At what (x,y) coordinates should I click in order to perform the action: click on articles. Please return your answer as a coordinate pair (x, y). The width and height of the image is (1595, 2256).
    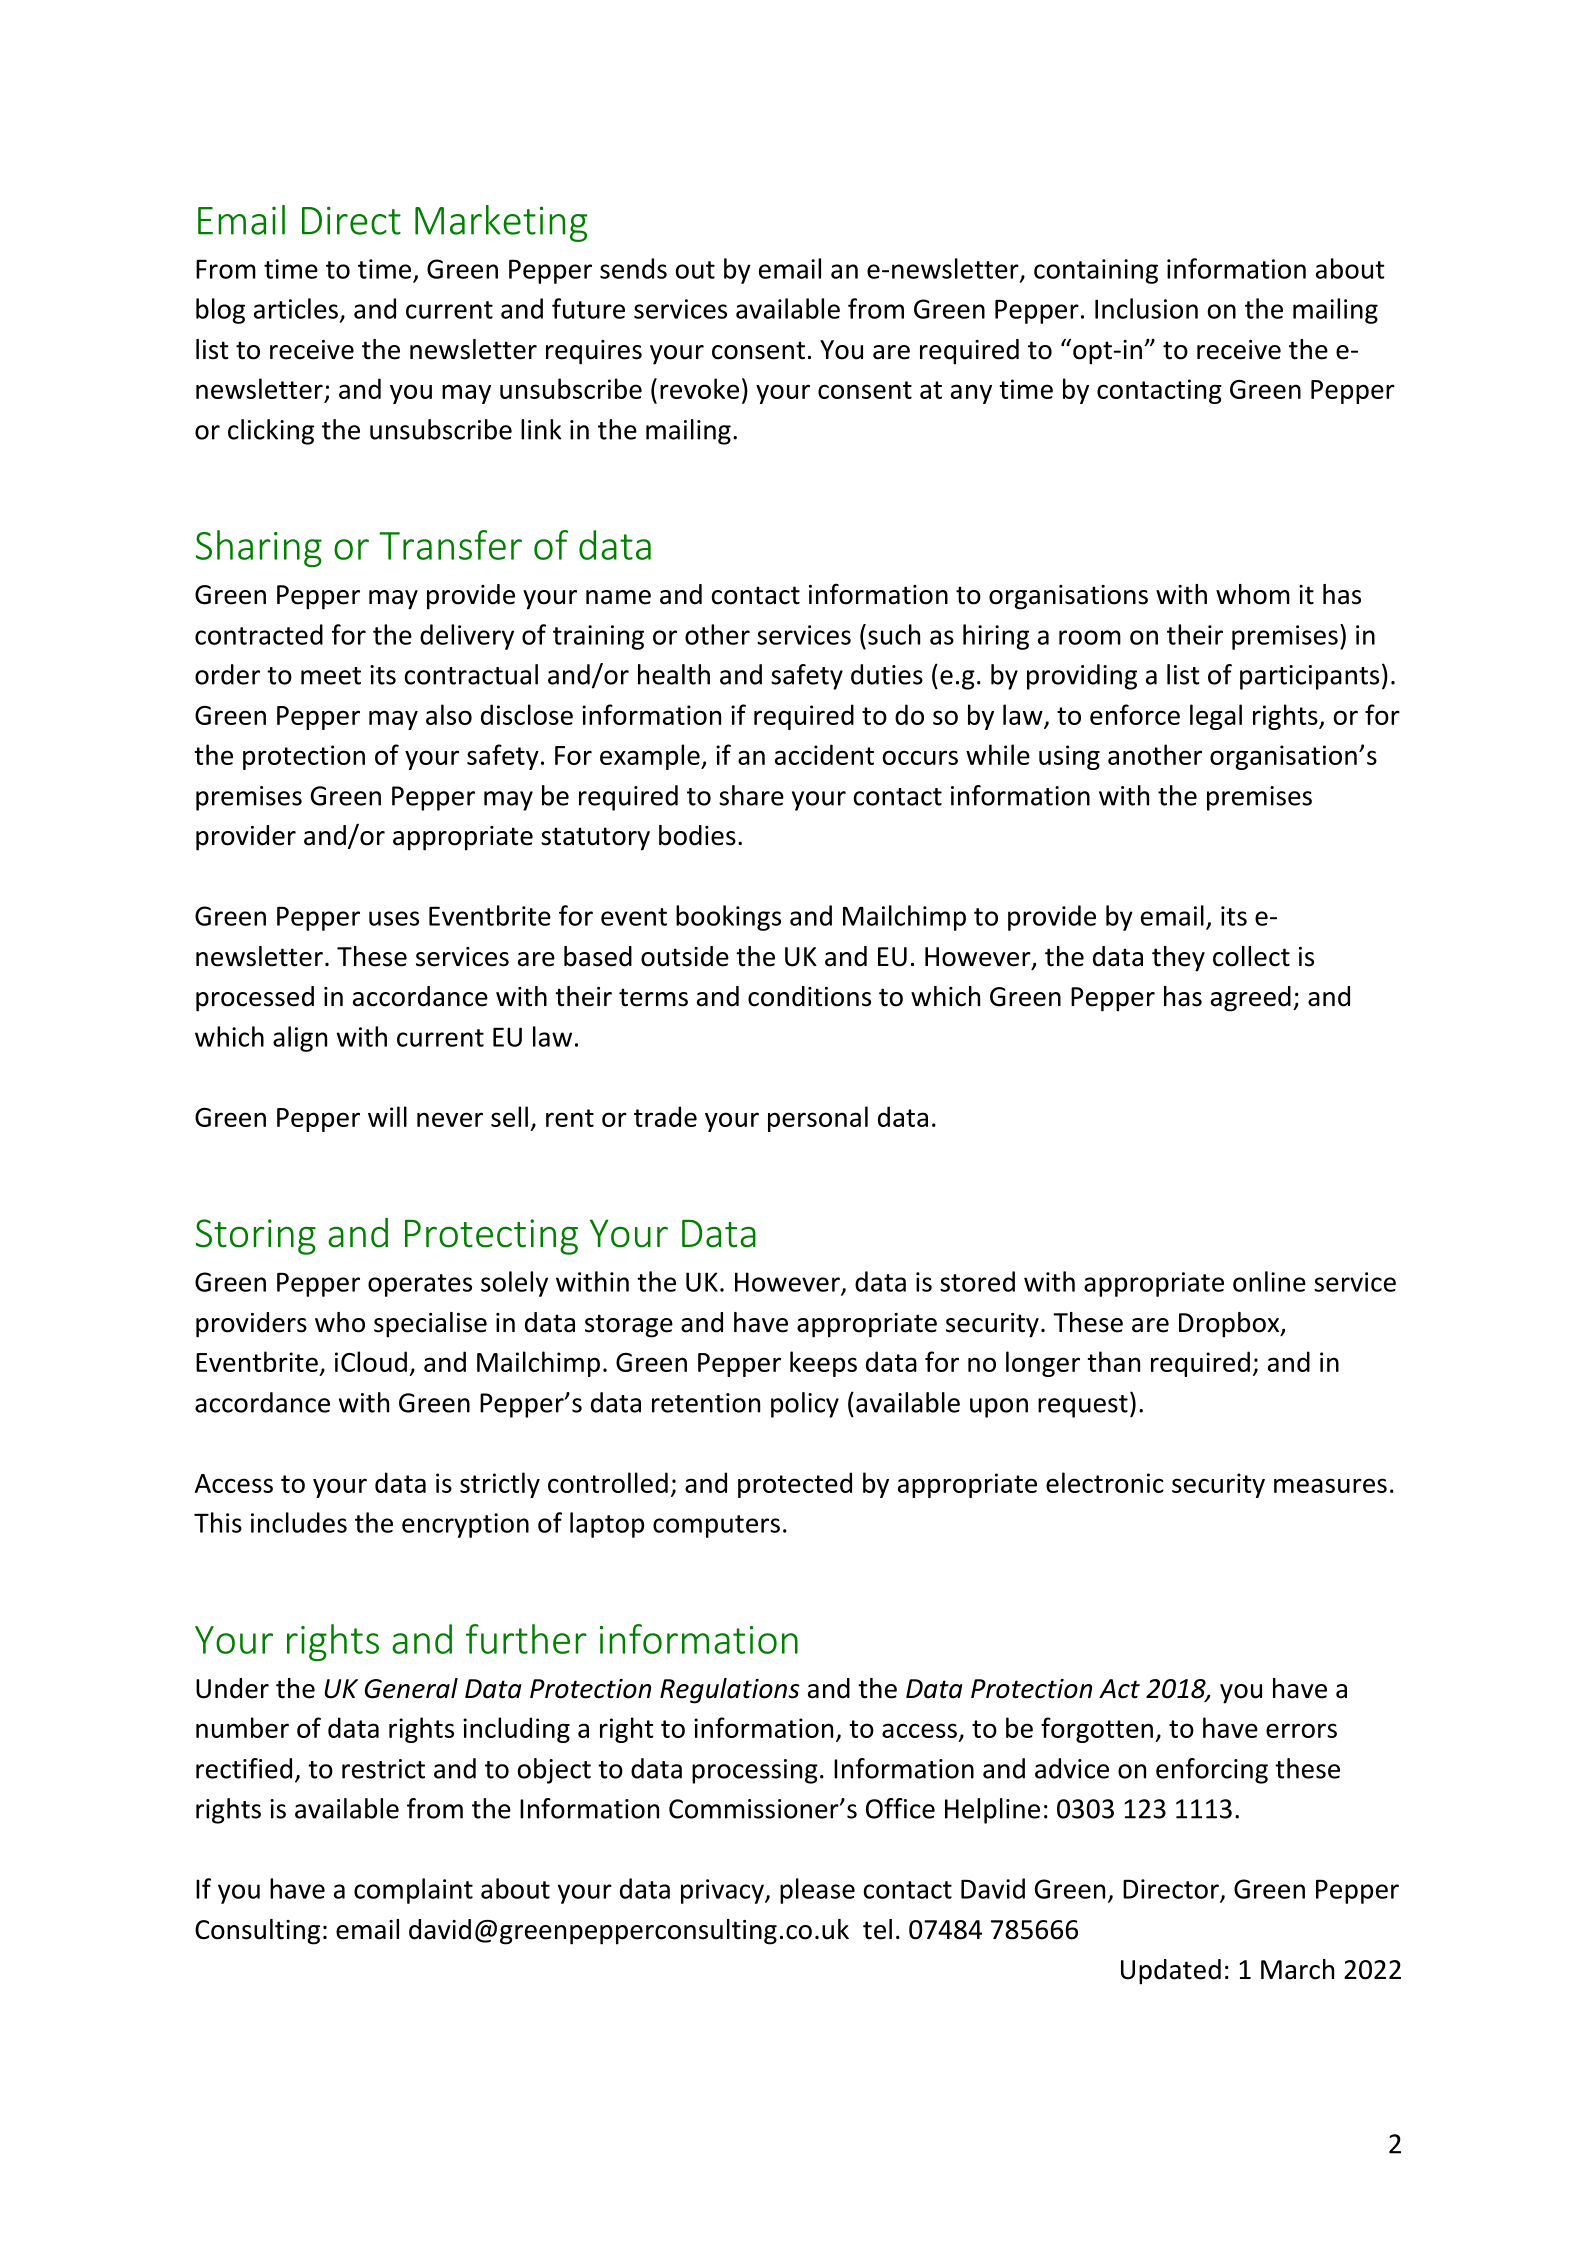
    Looking at the image, I should click on (296, 308).
